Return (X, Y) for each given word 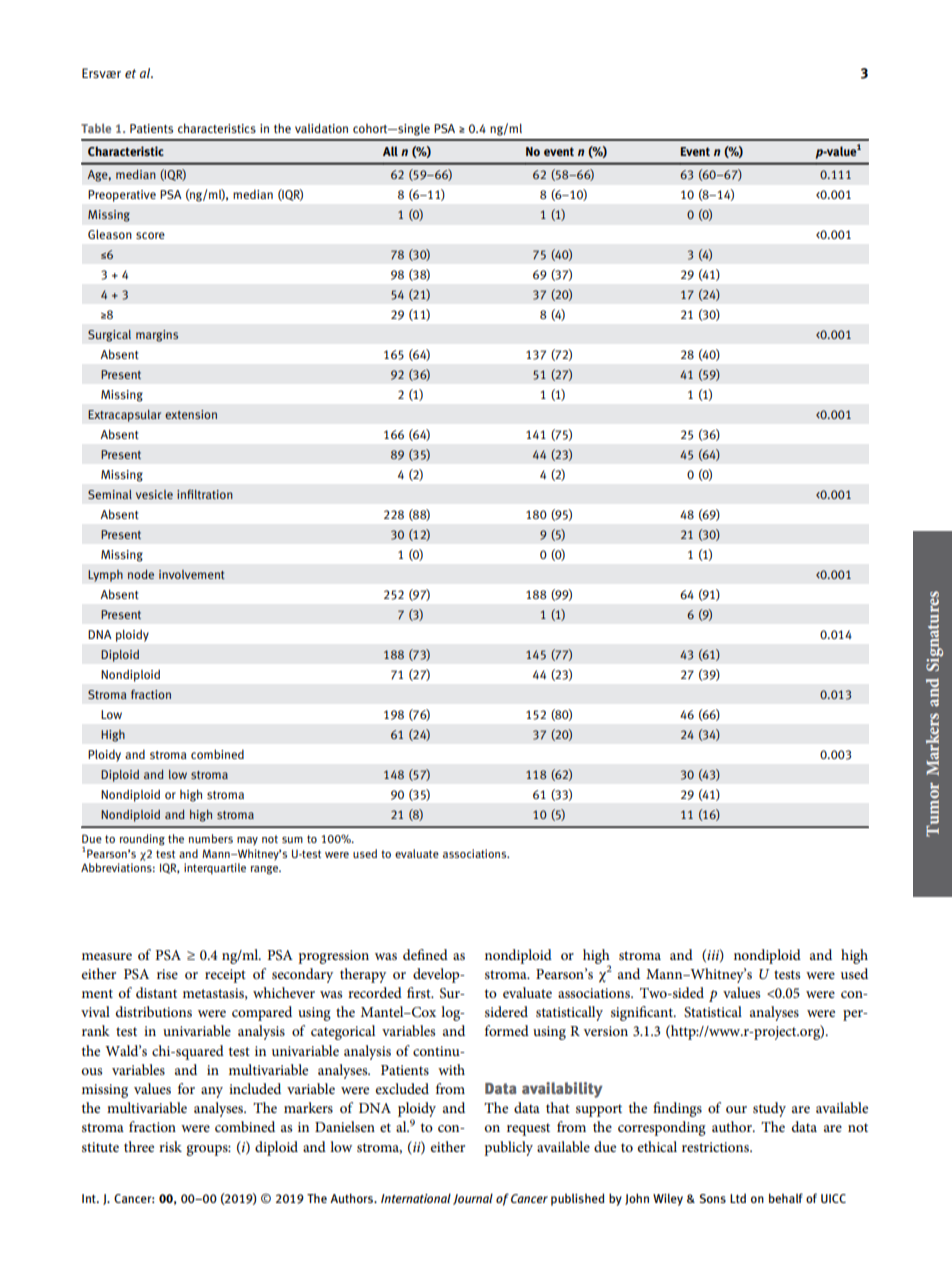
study (769, 1109)
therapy (363, 975)
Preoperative (122, 196)
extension (191, 414)
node (141, 574)
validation (321, 128)
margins (157, 336)
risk (170, 1146)
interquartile (215, 869)
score (150, 235)
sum (292, 840)
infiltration (205, 494)
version (605, 1031)
